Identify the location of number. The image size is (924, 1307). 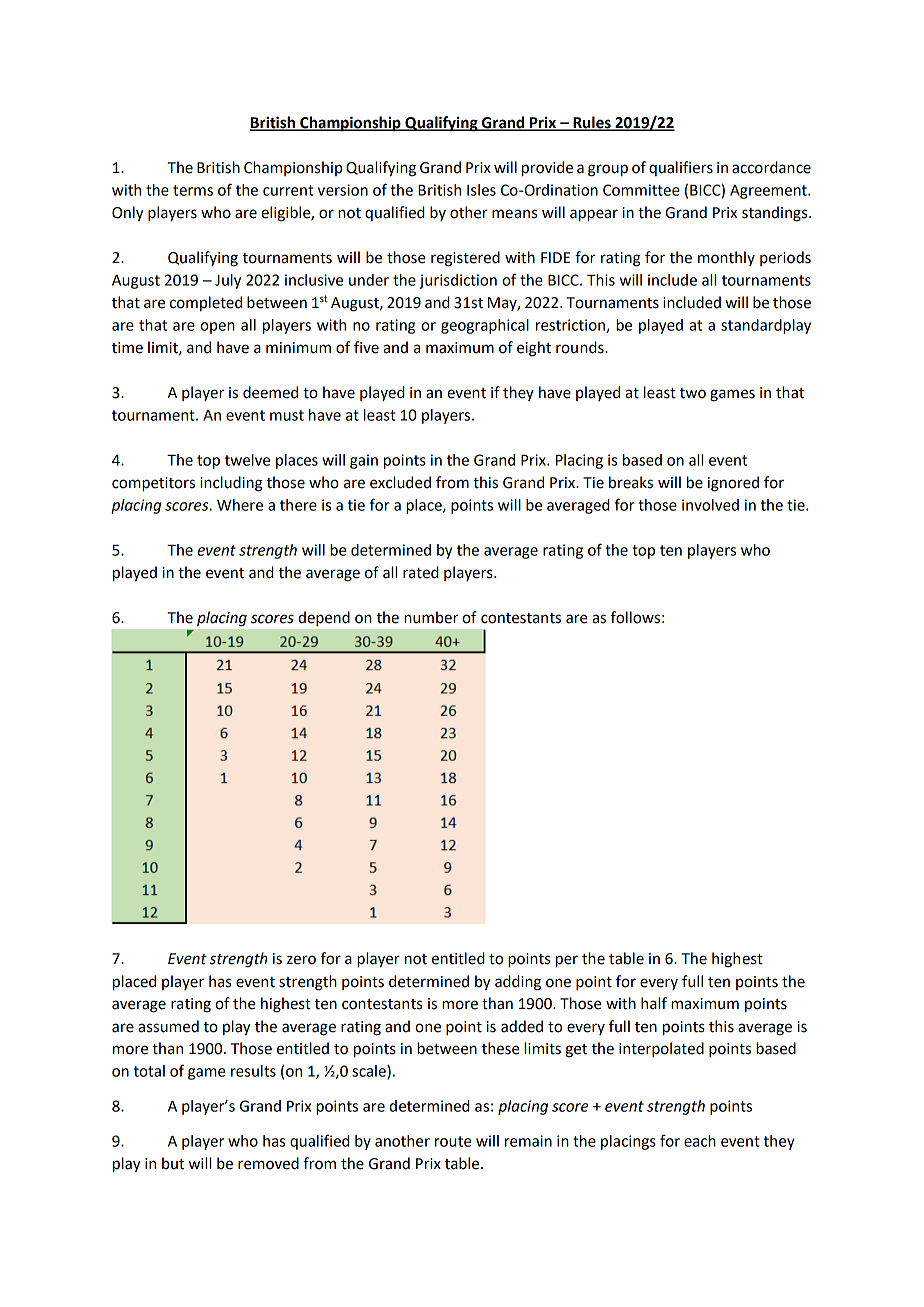
(431, 617).
